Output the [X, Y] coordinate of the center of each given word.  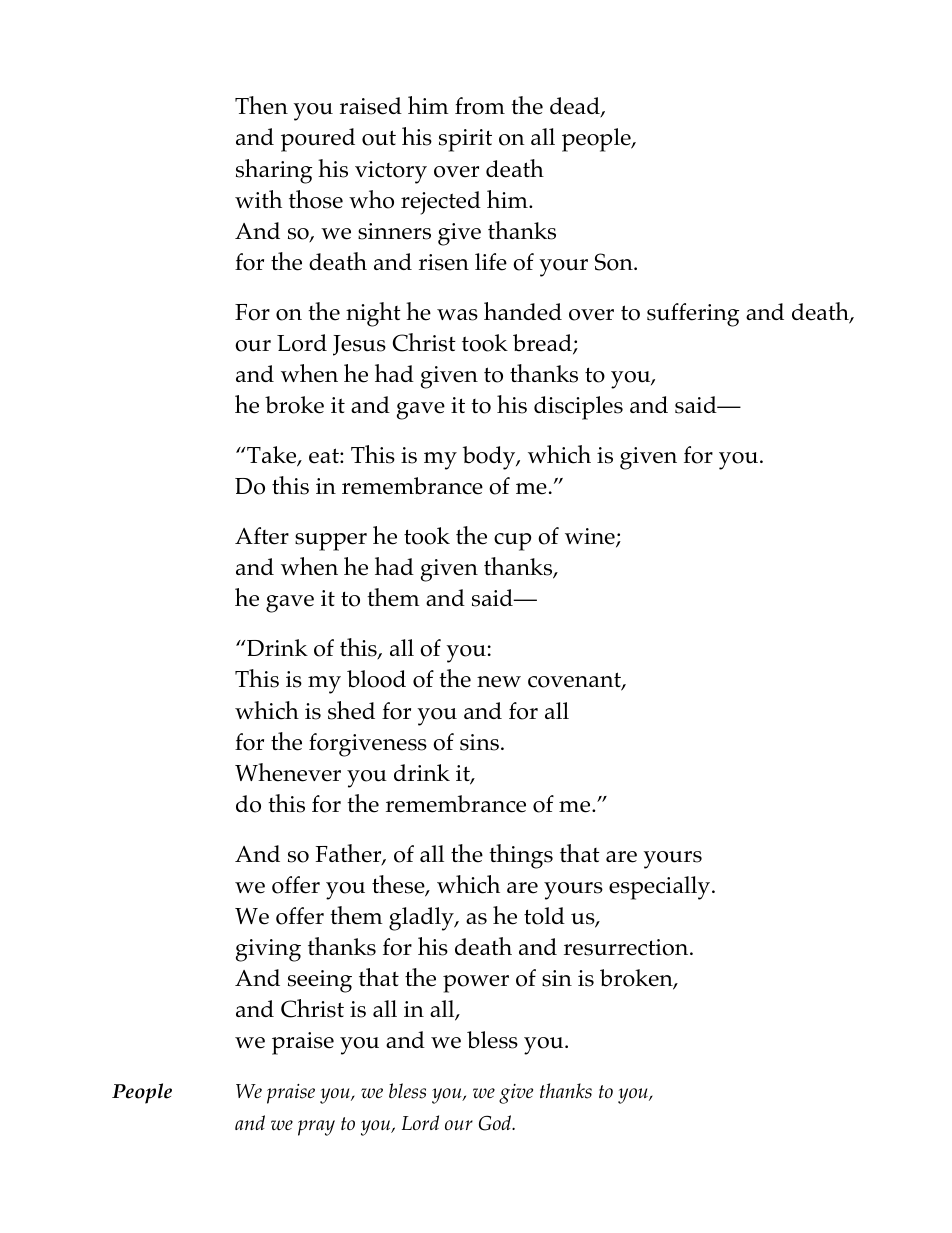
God [496, 1123]
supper [331, 542]
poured [318, 140]
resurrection [627, 947]
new [499, 682]
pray [316, 1128]
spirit [465, 140]
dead [576, 107]
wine [591, 537]
